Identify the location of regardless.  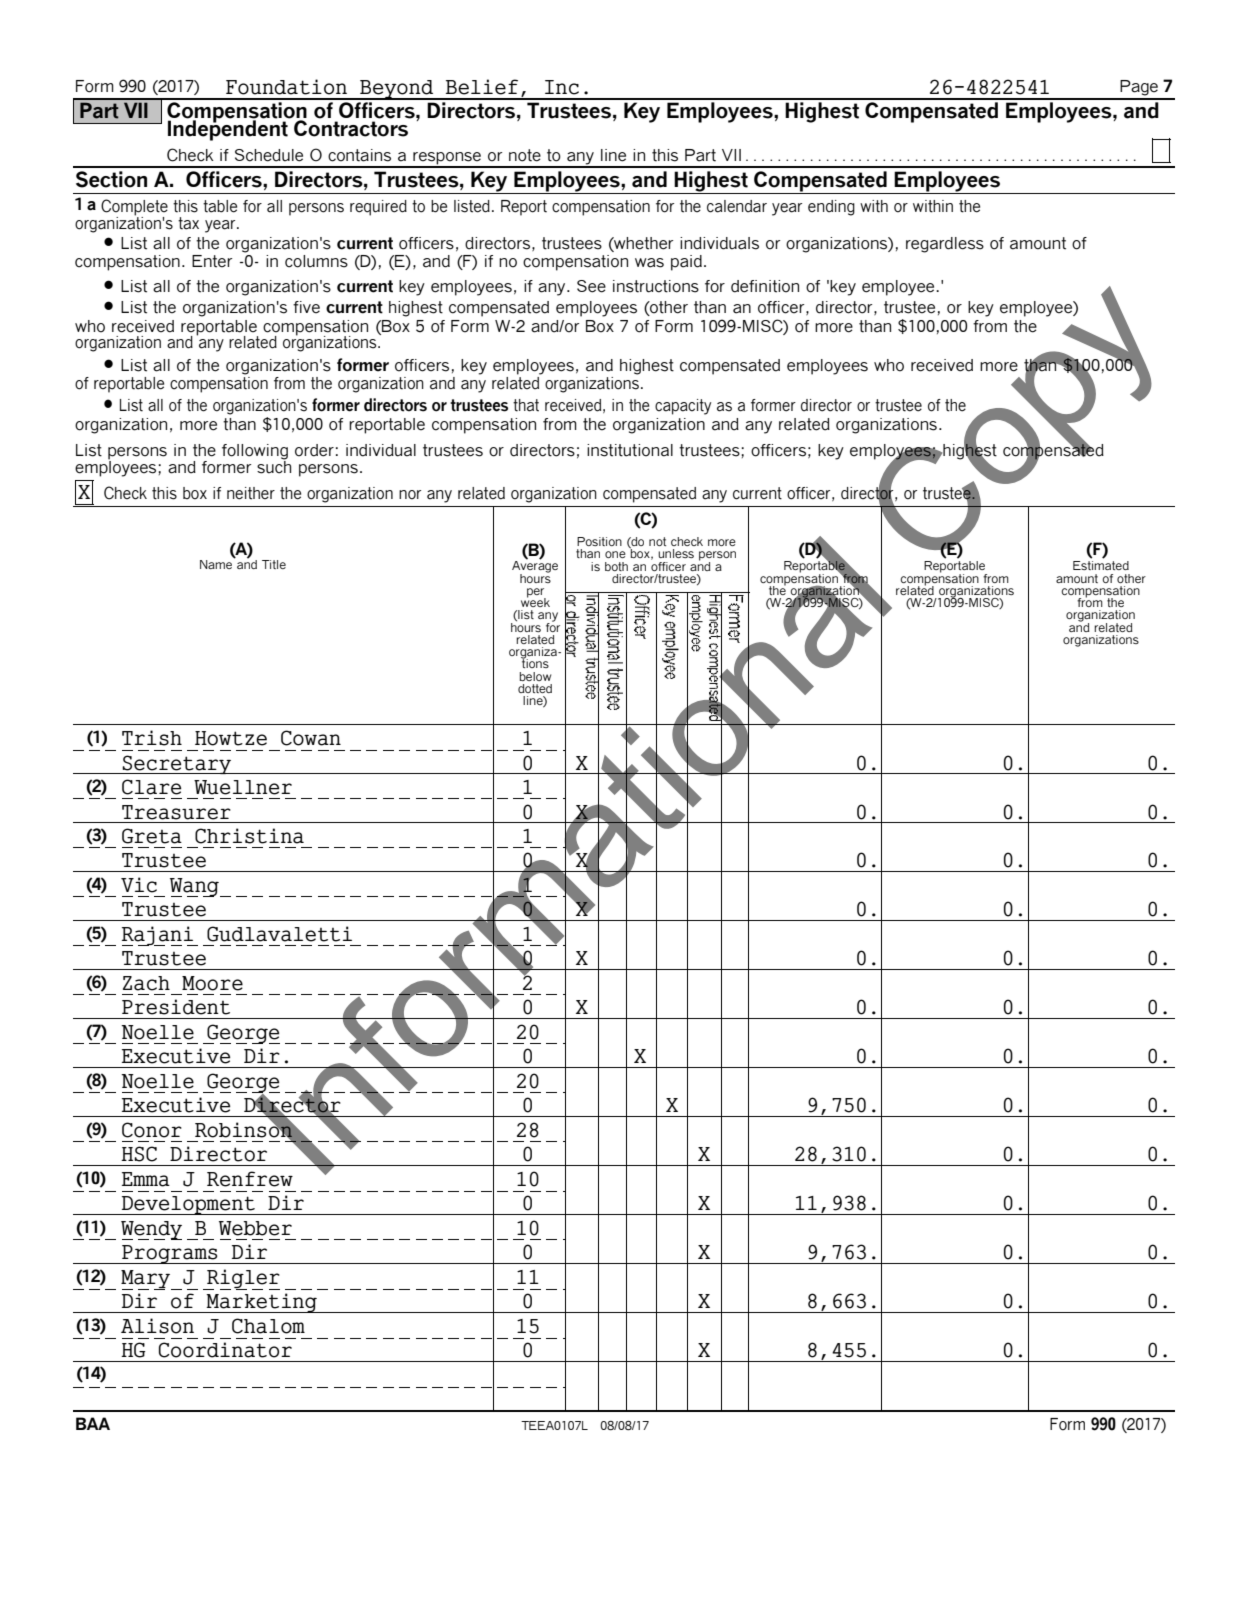
(945, 245).
